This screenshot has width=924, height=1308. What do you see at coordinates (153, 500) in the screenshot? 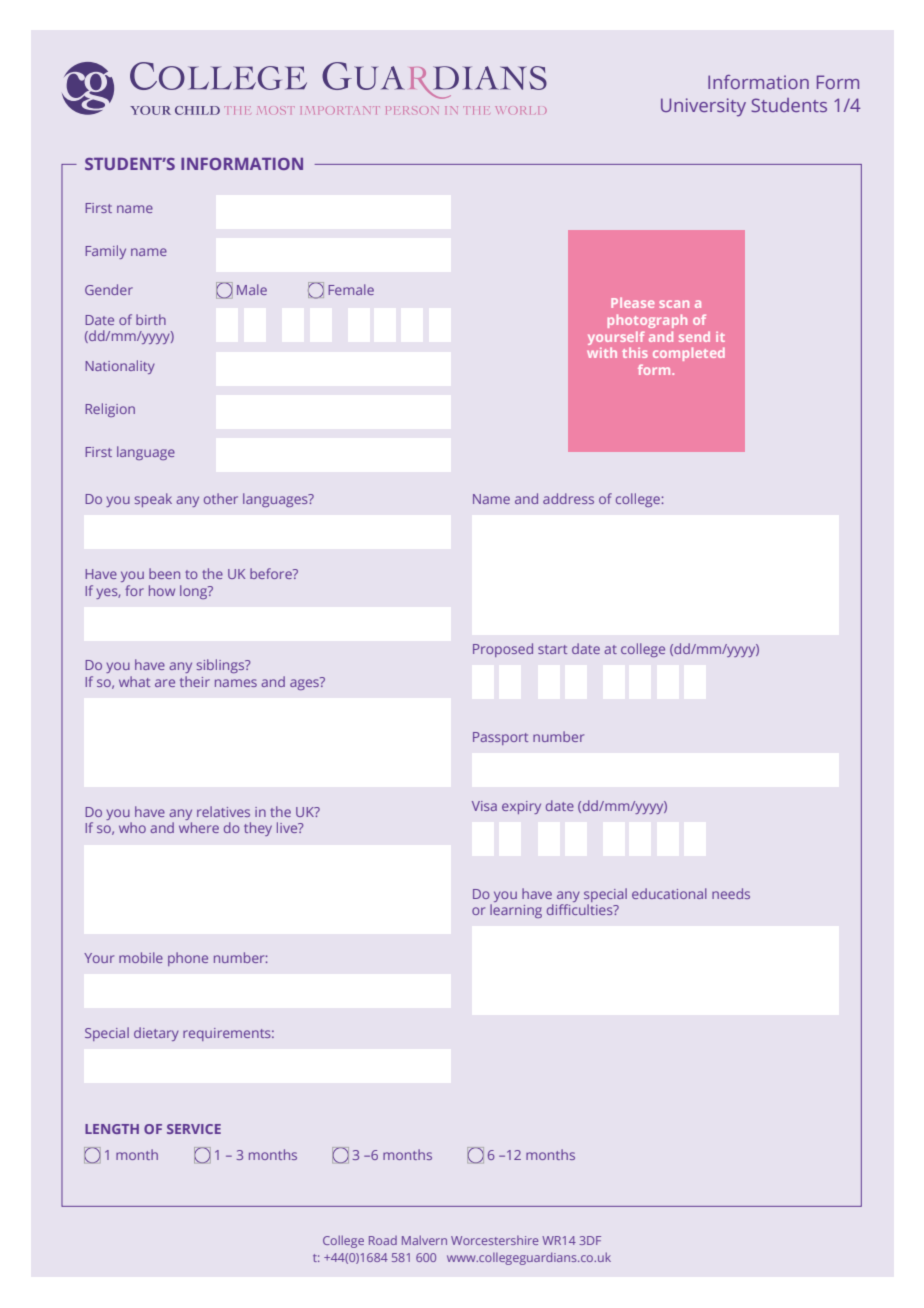
I see `speak` at bounding box center [153, 500].
